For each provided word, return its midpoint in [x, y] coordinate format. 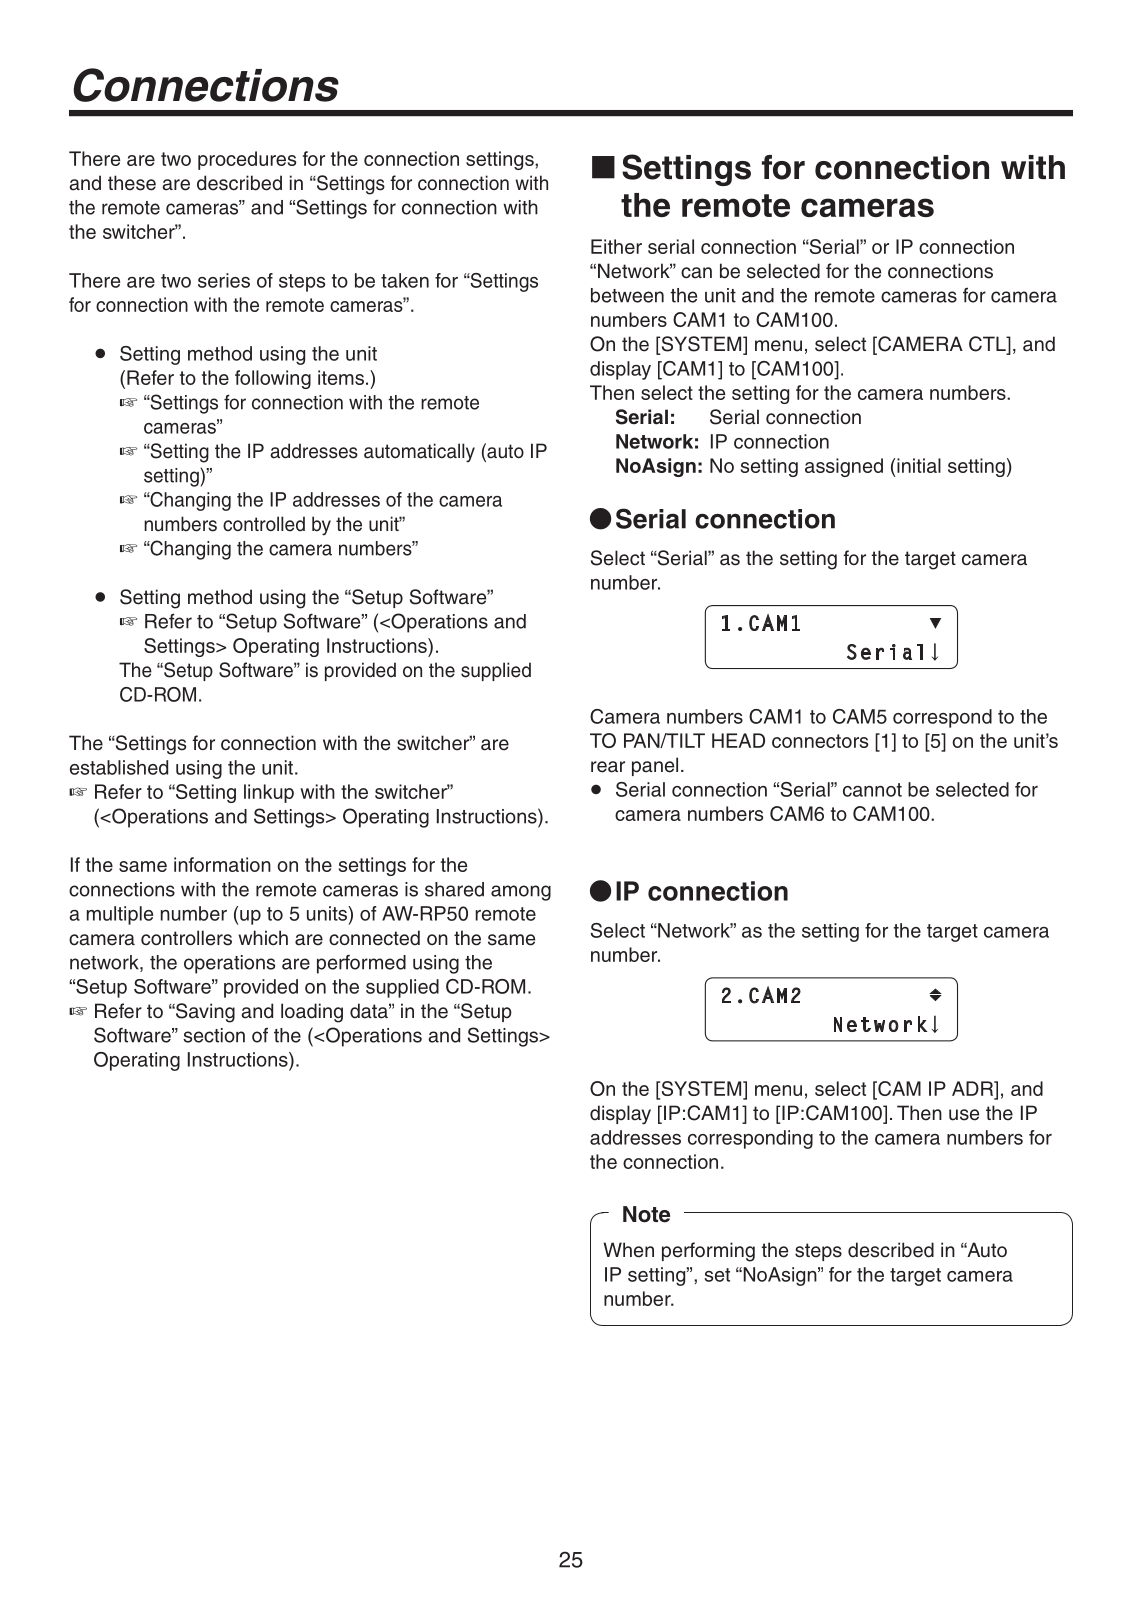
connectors [820, 741]
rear [608, 767]
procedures [247, 160]
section [214, 1035]
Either [616, 246]
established [119, 767]
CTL [988, 345]
